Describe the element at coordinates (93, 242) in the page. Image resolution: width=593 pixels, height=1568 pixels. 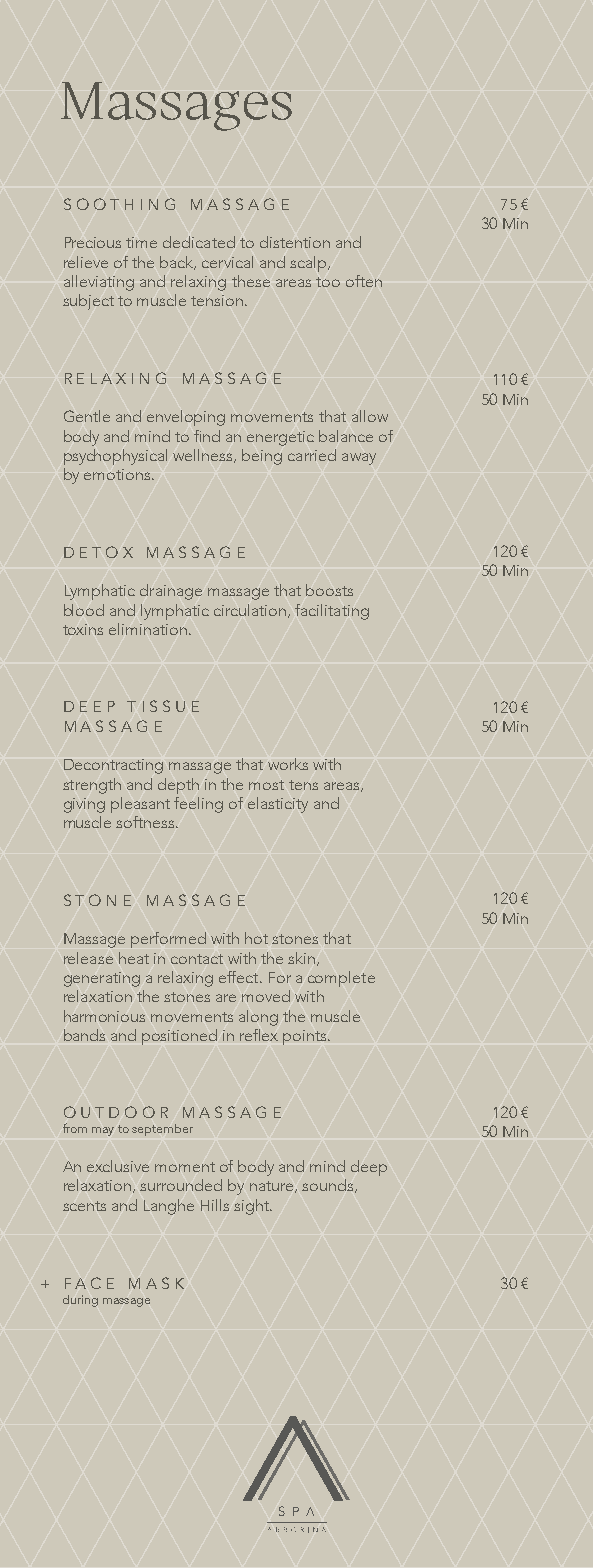
I see `Precious` at that location.
